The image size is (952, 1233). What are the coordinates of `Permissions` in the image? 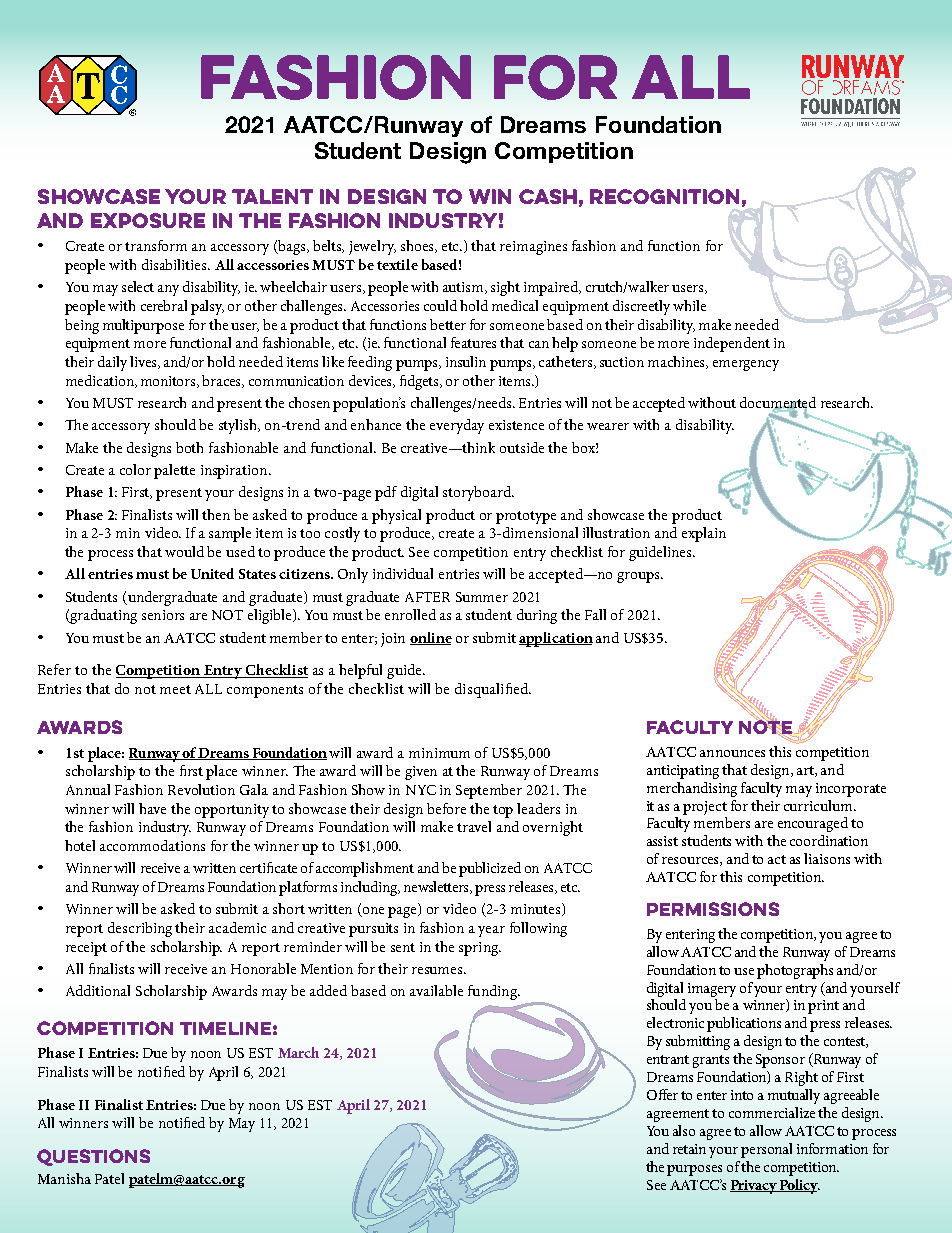 It's located at (713, 909).
